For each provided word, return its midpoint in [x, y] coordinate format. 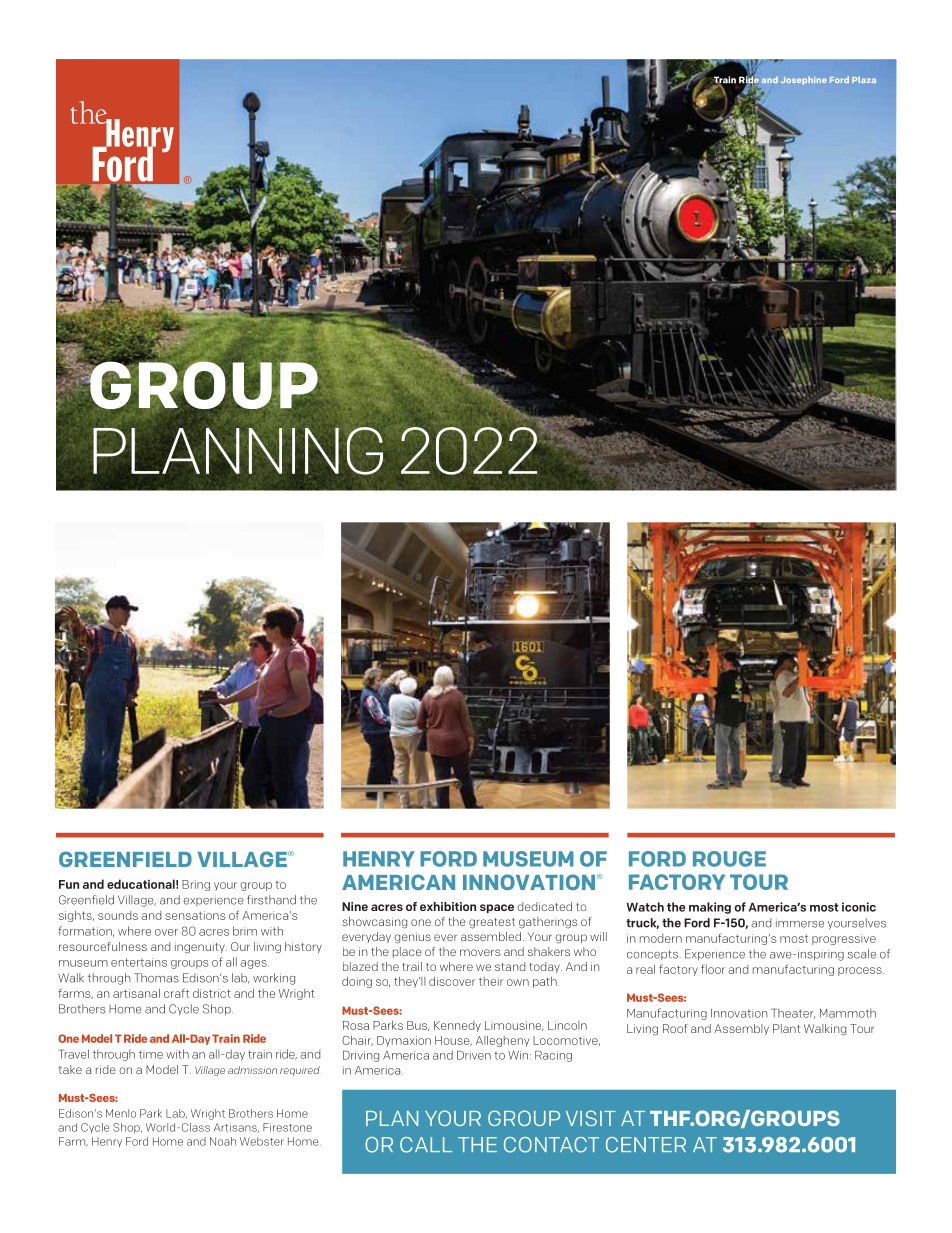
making [710, 908]
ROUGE [729, 859]
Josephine [804, 80]
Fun [69, 884]
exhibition [448, 906]
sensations [195, 915]
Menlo [121, 1113]
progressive [844, 939]
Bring [196, 885]
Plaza [864, 79]
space [497, 908]
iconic [859, 907]
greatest [492, 923]
